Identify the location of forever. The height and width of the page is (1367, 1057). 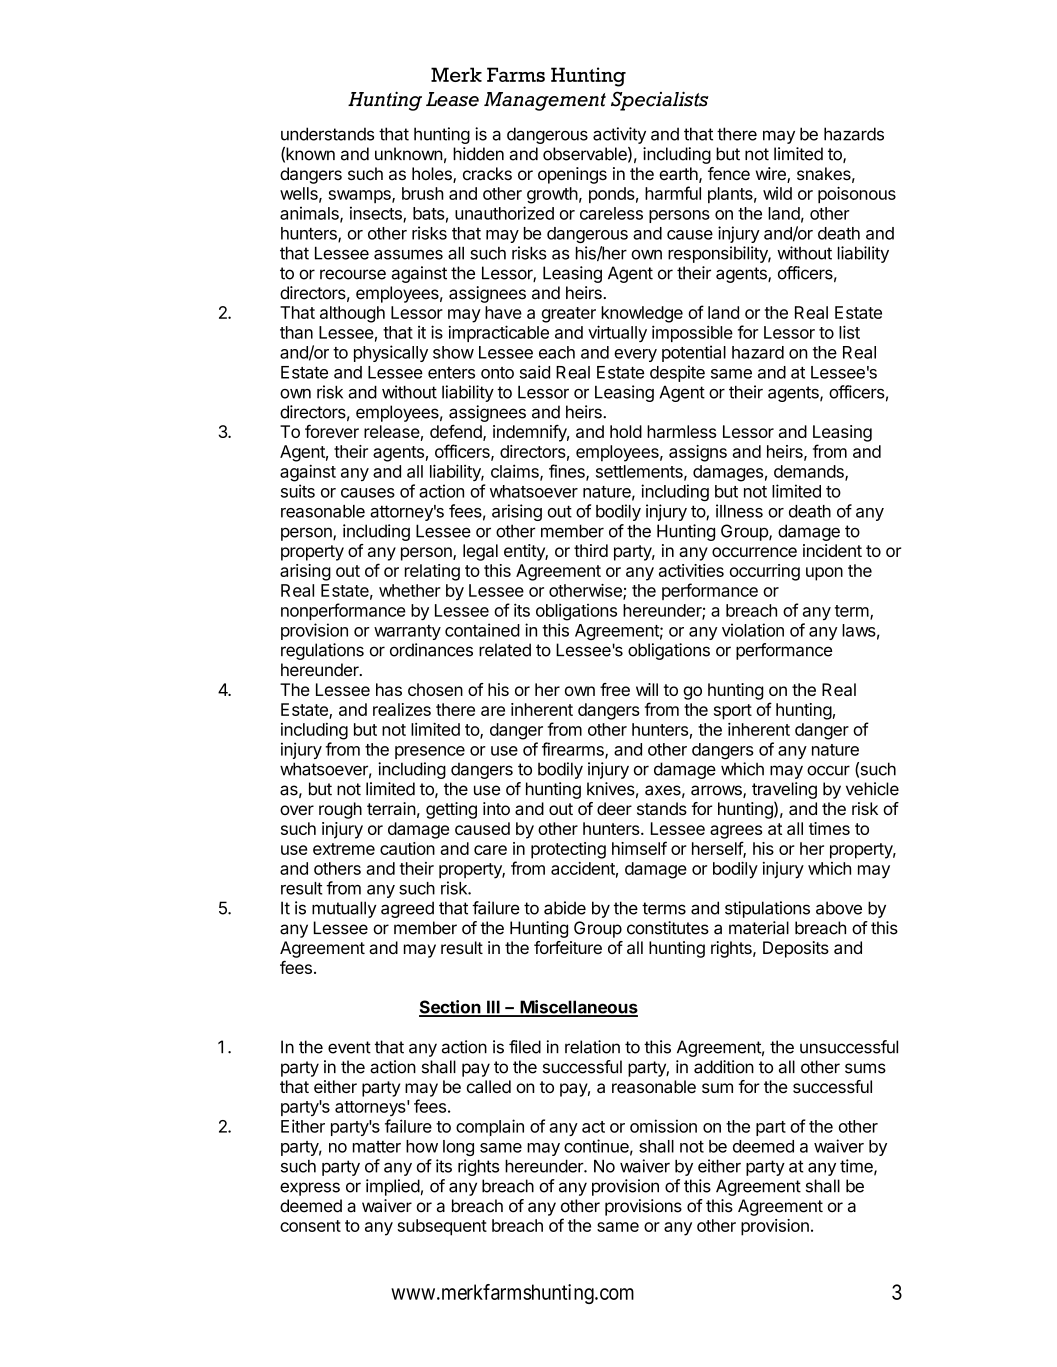
(332, 431).
